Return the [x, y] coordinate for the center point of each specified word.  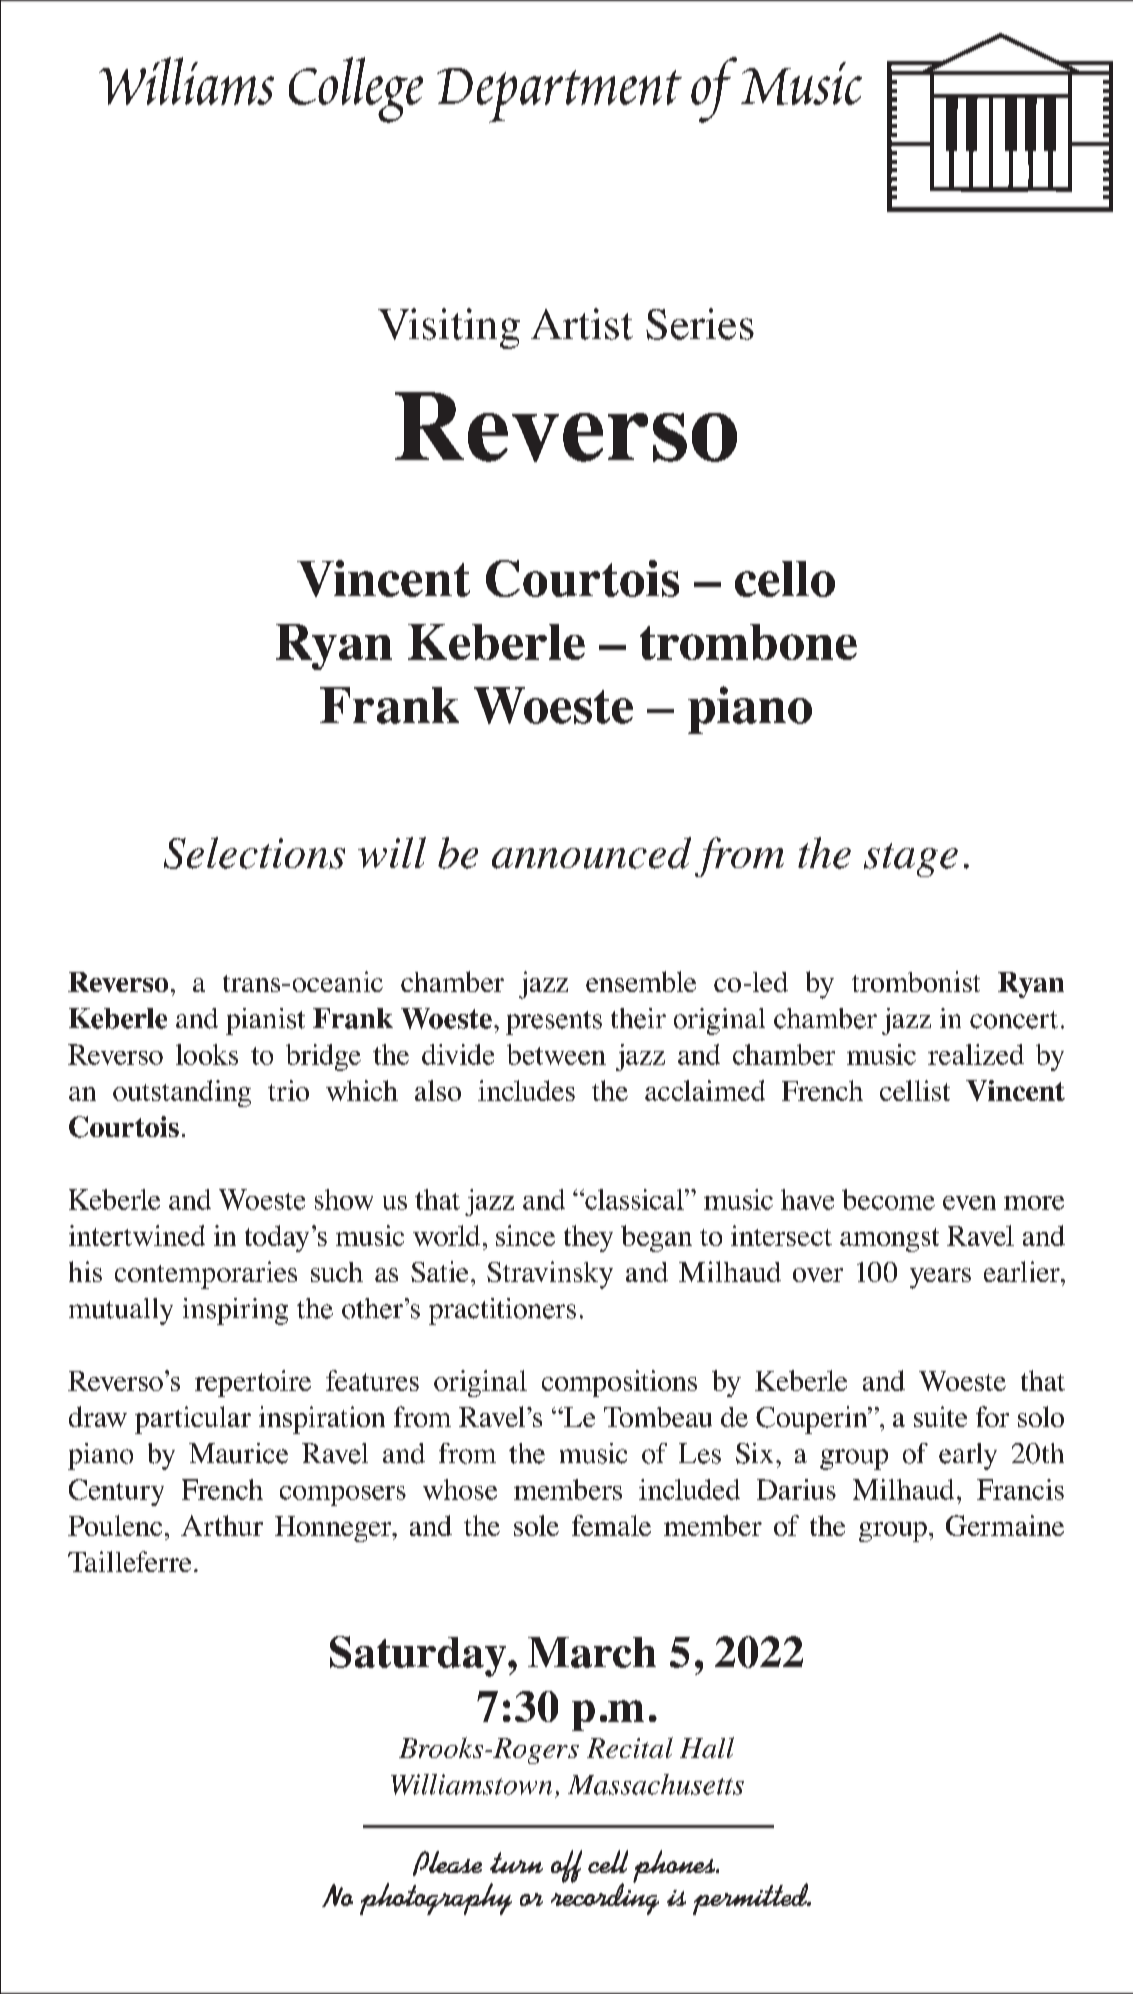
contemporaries [206, 1275]
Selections [254, 853]
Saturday [419, 1656]
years [940, 1278]
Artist [582, 324]
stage [911, 860]
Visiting [449, 328]
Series [700, 324]
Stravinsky [550, 1275]
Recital [630, 1747]
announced [591, 853]
